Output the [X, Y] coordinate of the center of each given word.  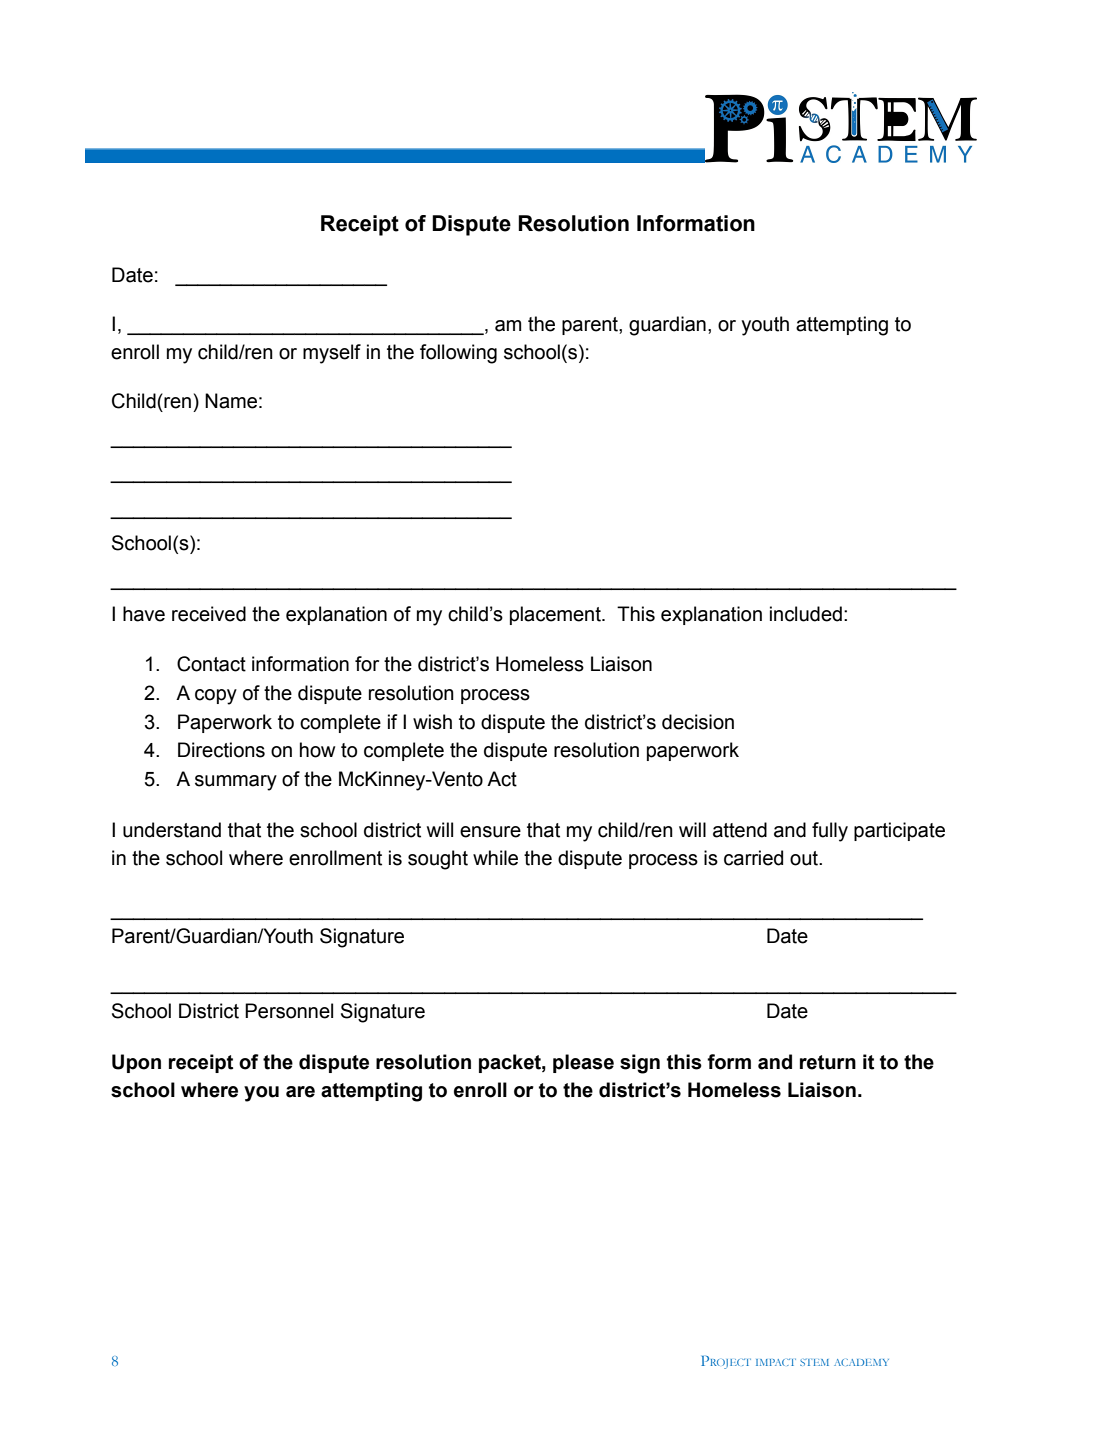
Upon [136, 1063]
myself [332, 354]
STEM [814, 1362]
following [458, 354]
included [806, 614]
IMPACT [776, 1362]
